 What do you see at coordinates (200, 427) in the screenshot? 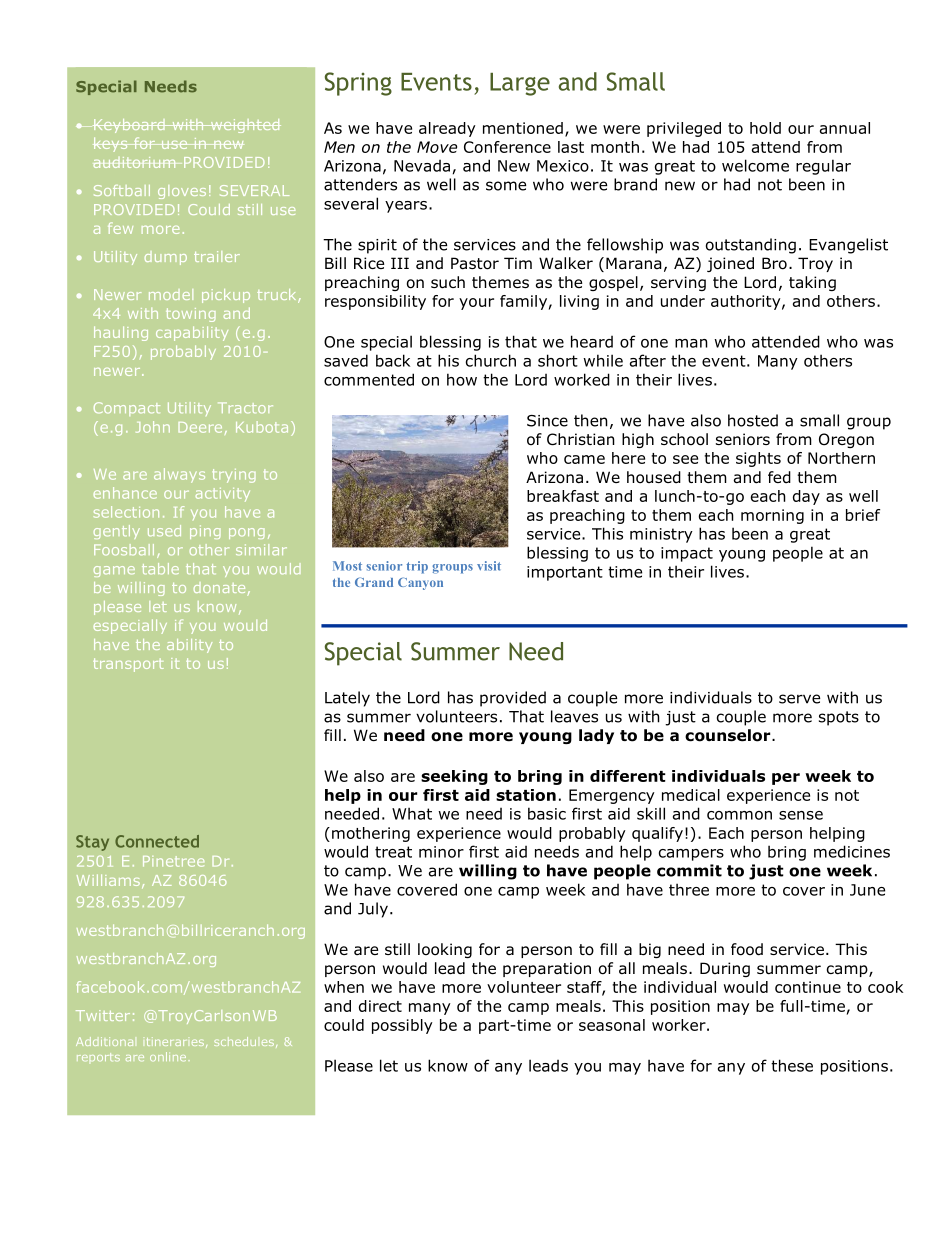
I see `Deere` at bounding box center [200, 427].
